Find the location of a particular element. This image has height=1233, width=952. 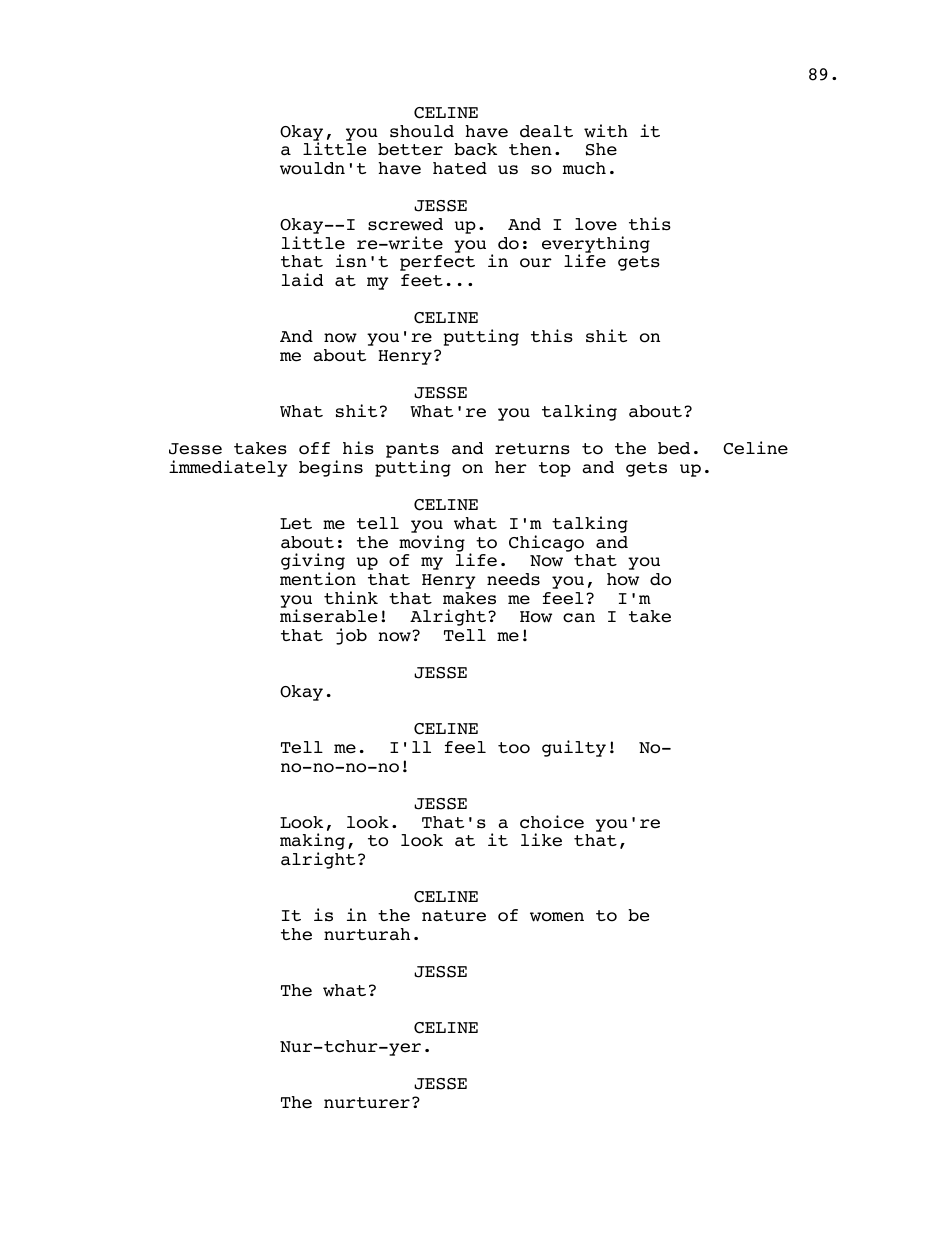

making is located at coordinates (312, 843).
